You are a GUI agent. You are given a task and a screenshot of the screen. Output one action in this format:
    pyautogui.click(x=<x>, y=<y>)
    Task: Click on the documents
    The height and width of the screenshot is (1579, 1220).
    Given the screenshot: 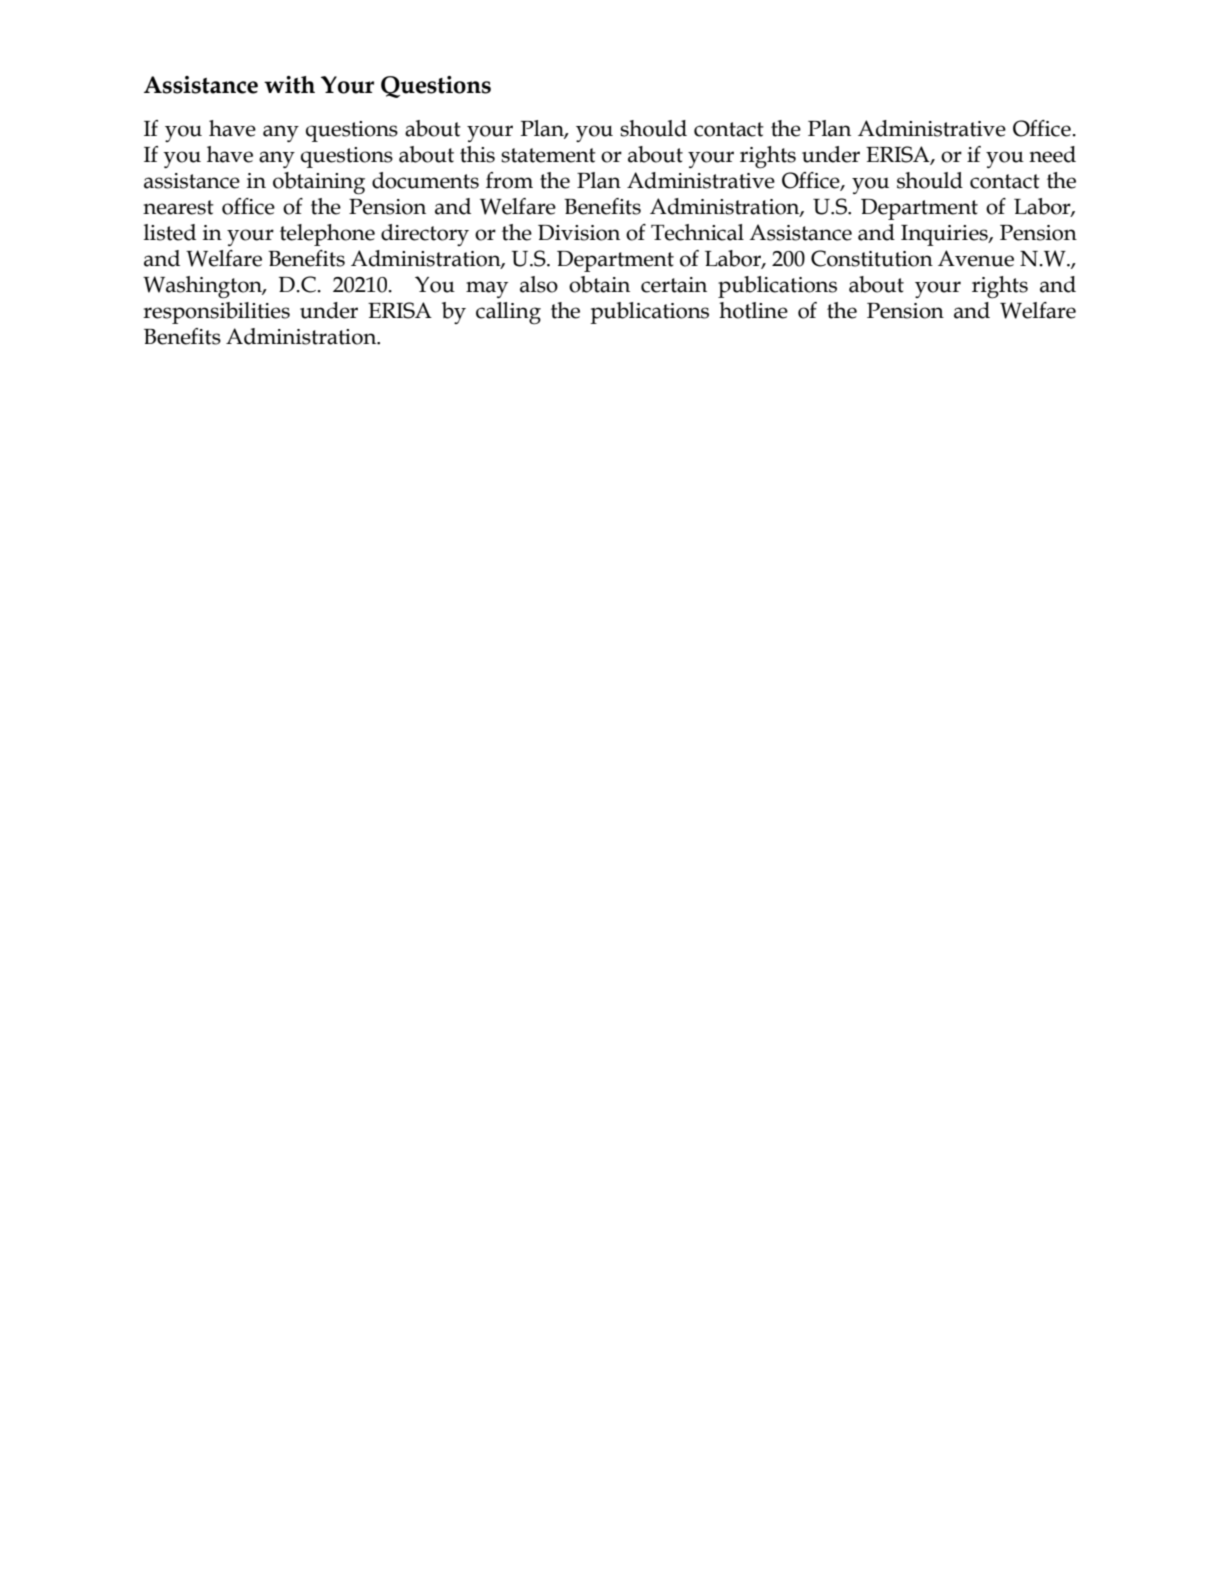 What is the action you would take?
    pyautogui.click(x=425, y=180)
